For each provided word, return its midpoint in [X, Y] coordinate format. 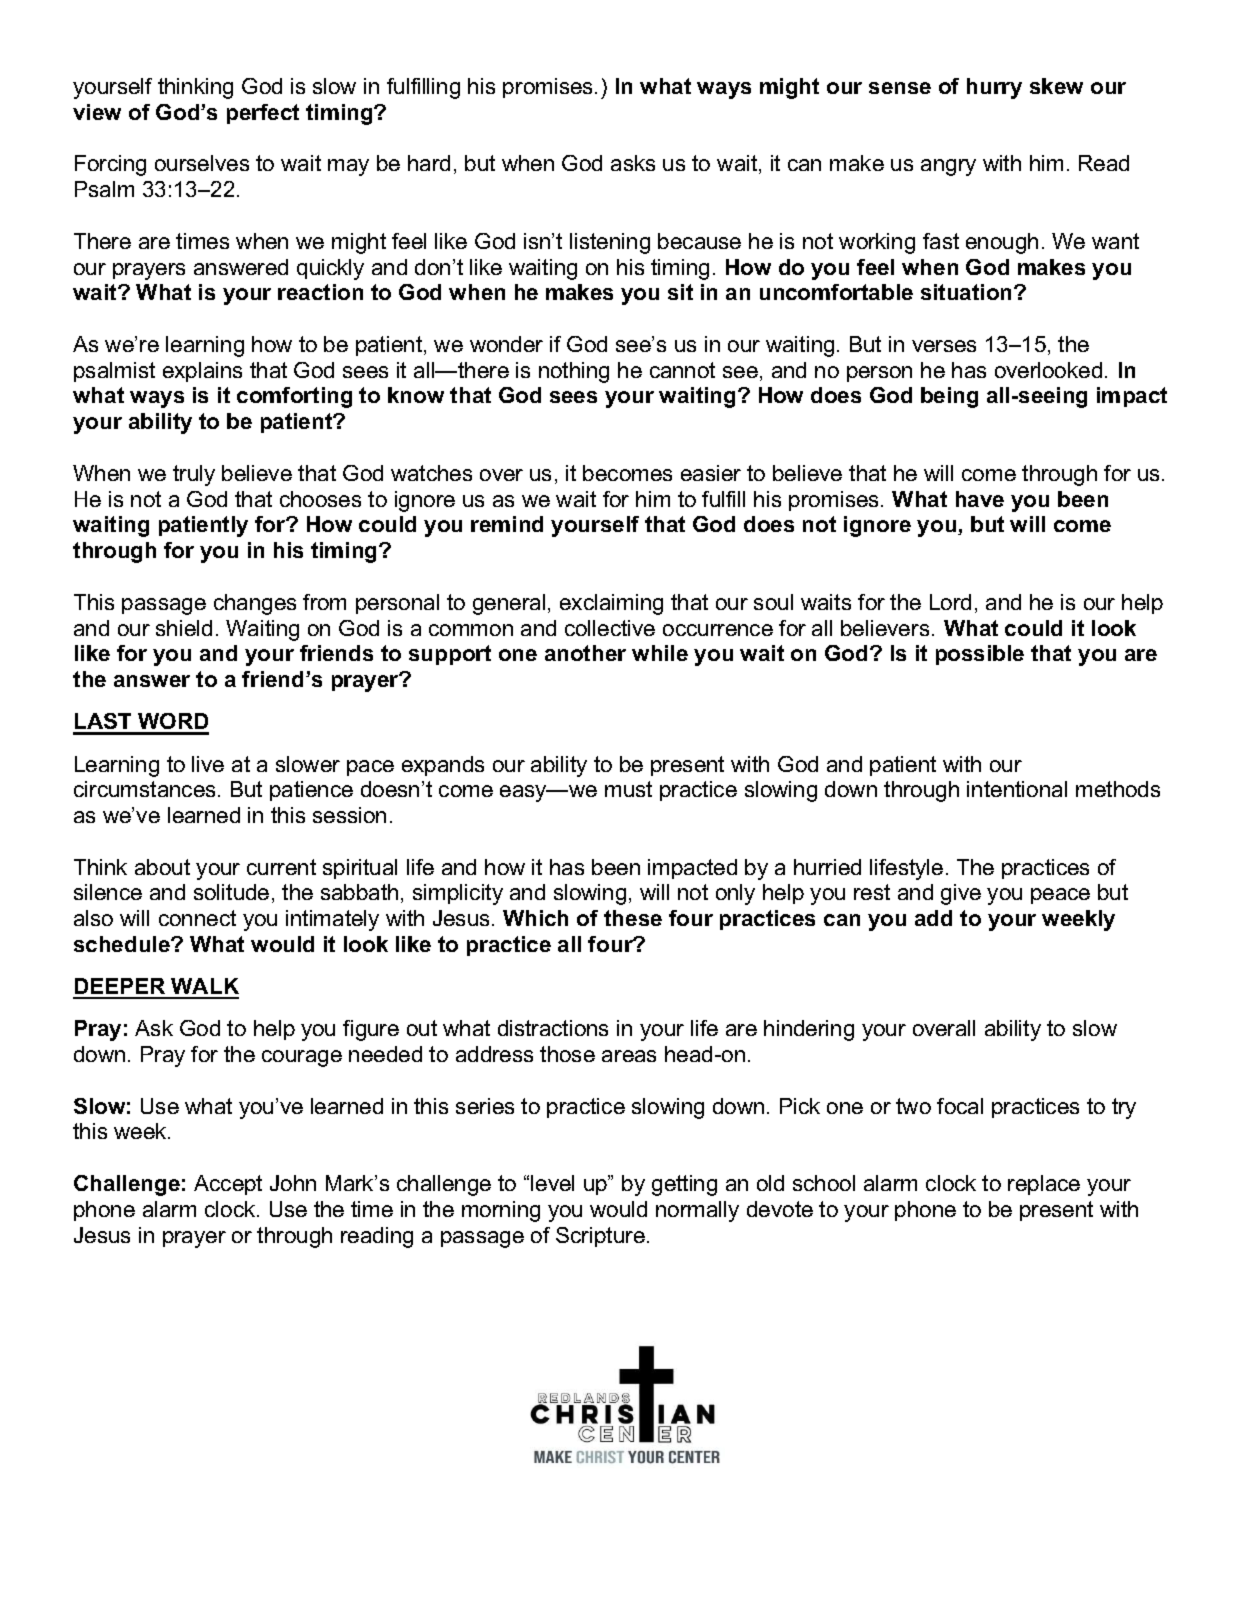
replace [1044, 1185]
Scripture [600, 1237]
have [980, 499]
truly [194, 475]
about [162, 867]
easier [711, 473]
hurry [994, 88]
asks [633, 163]
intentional [1017, 789]
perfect [263, 114]
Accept [228, 1185]
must [628, 789]
